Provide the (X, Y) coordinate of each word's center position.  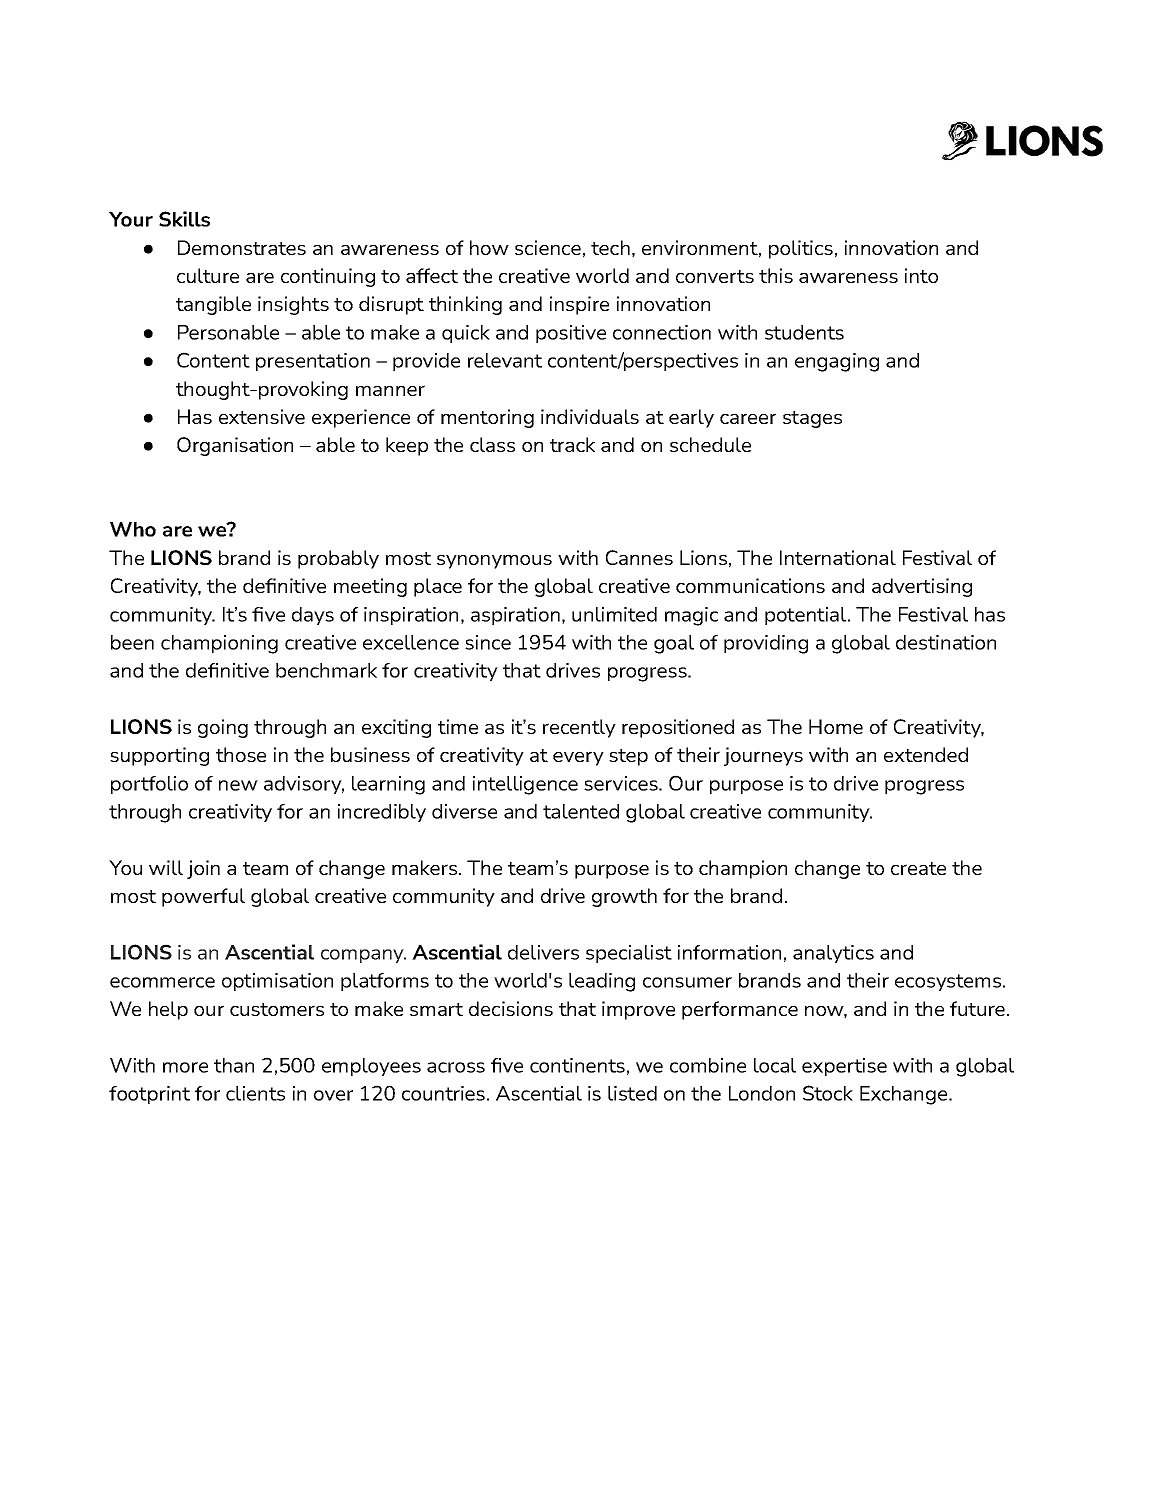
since (488, 642)
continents (577, 1065)
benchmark (326, 670)
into (921, 275)
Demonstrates (242, 247)
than (234, 1065)
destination (946, 642)
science (548, 247)
